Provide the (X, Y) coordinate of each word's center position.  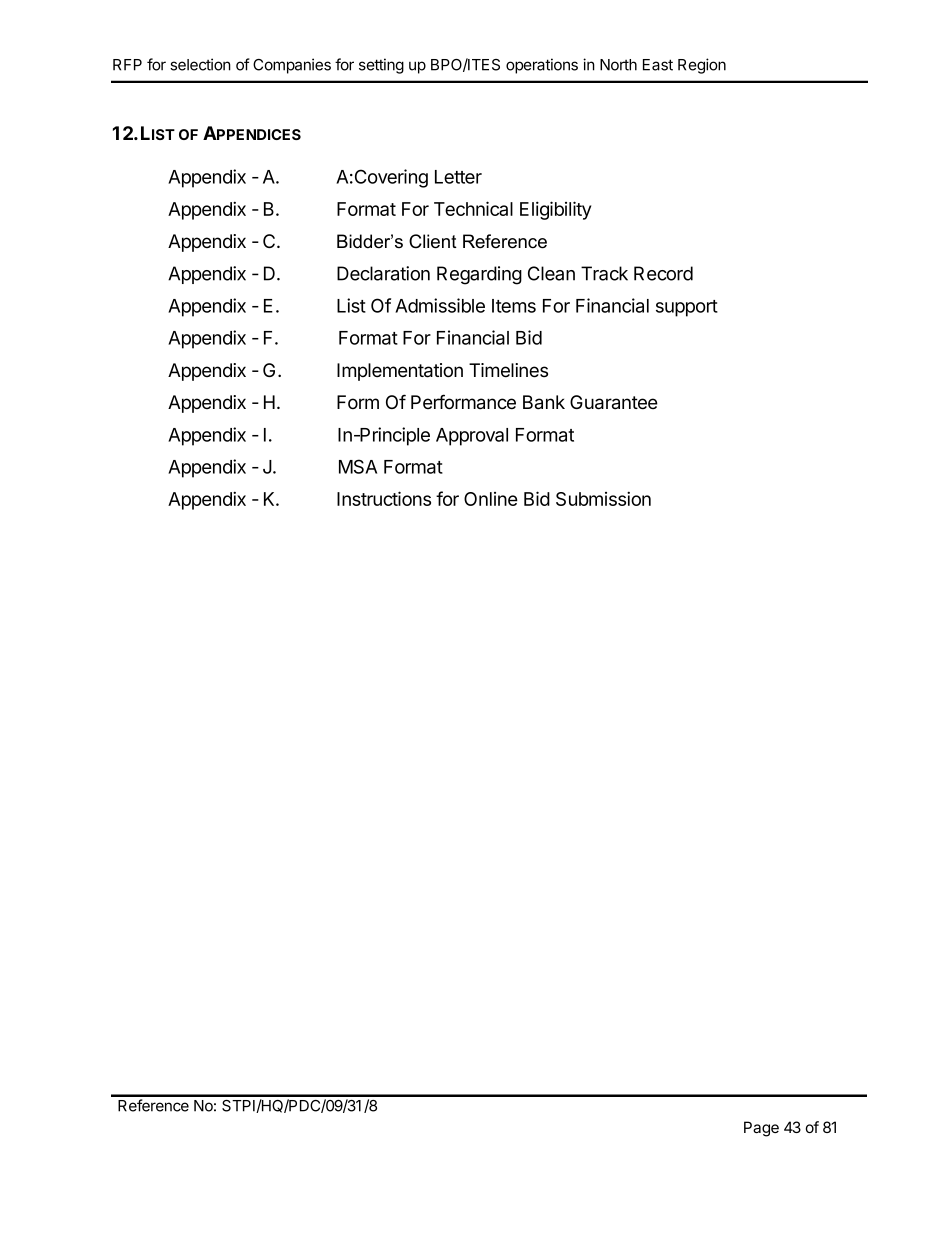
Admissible (440, 305)
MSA (358, 466)
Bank (544, 402)
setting (381, 66)
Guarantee (614, 402)
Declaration (383, 273)
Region (702, 66)
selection (200, 64)
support (687, 308)
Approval (472, 437)
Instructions (384, 498)
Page (761, 1129)
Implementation (400, 372)
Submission (603, 498)
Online (491, 499)
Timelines (508, 370)
